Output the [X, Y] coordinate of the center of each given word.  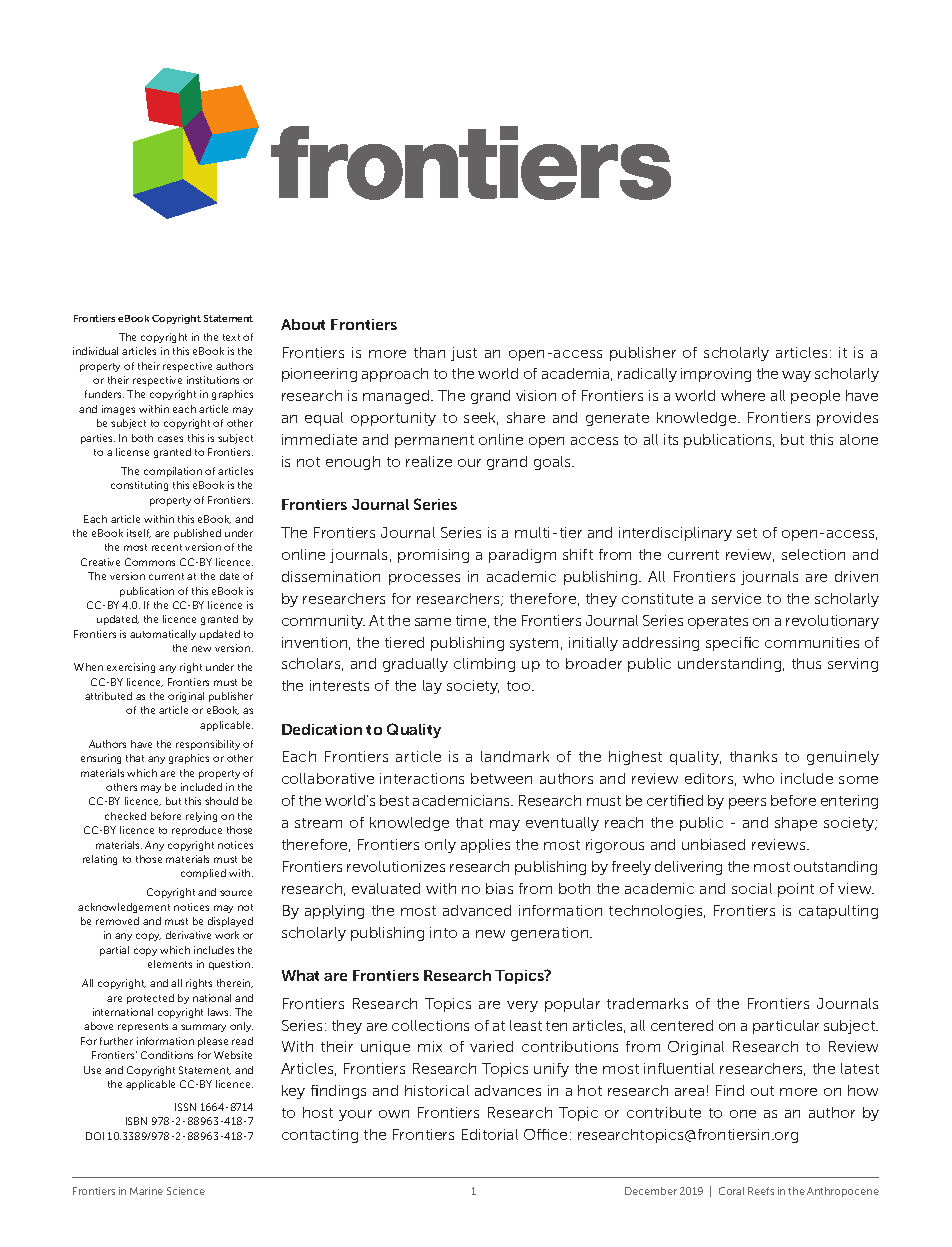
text [231, 337]
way [796, 376]
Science [186, 1191]
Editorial [490, 1134]
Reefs [761, 1191]
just [464, 354]
